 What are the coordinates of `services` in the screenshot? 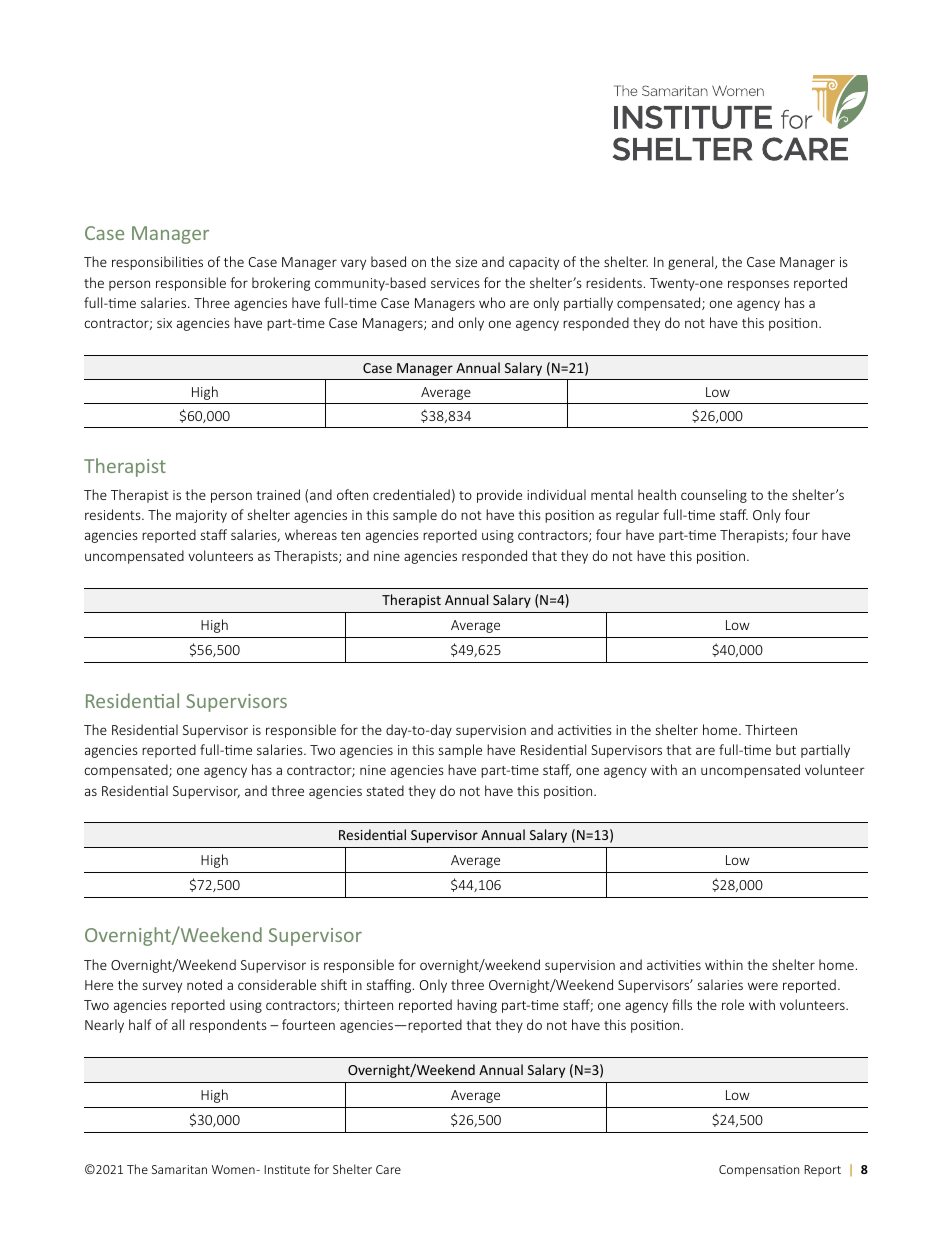 It's located at (455, 283).
